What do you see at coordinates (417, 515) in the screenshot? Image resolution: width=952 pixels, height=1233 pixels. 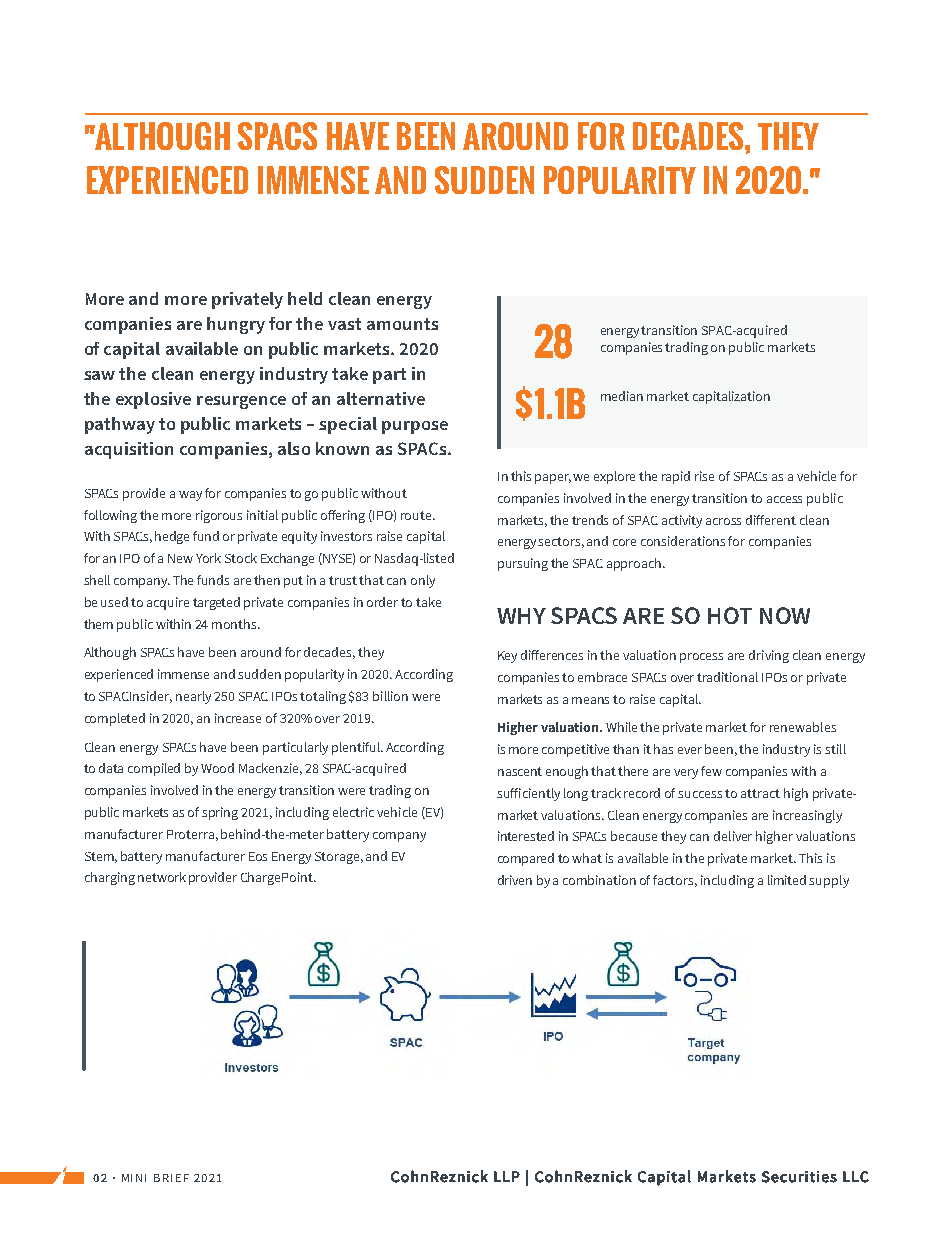 I see `route` at bounding box center [417, 515].
